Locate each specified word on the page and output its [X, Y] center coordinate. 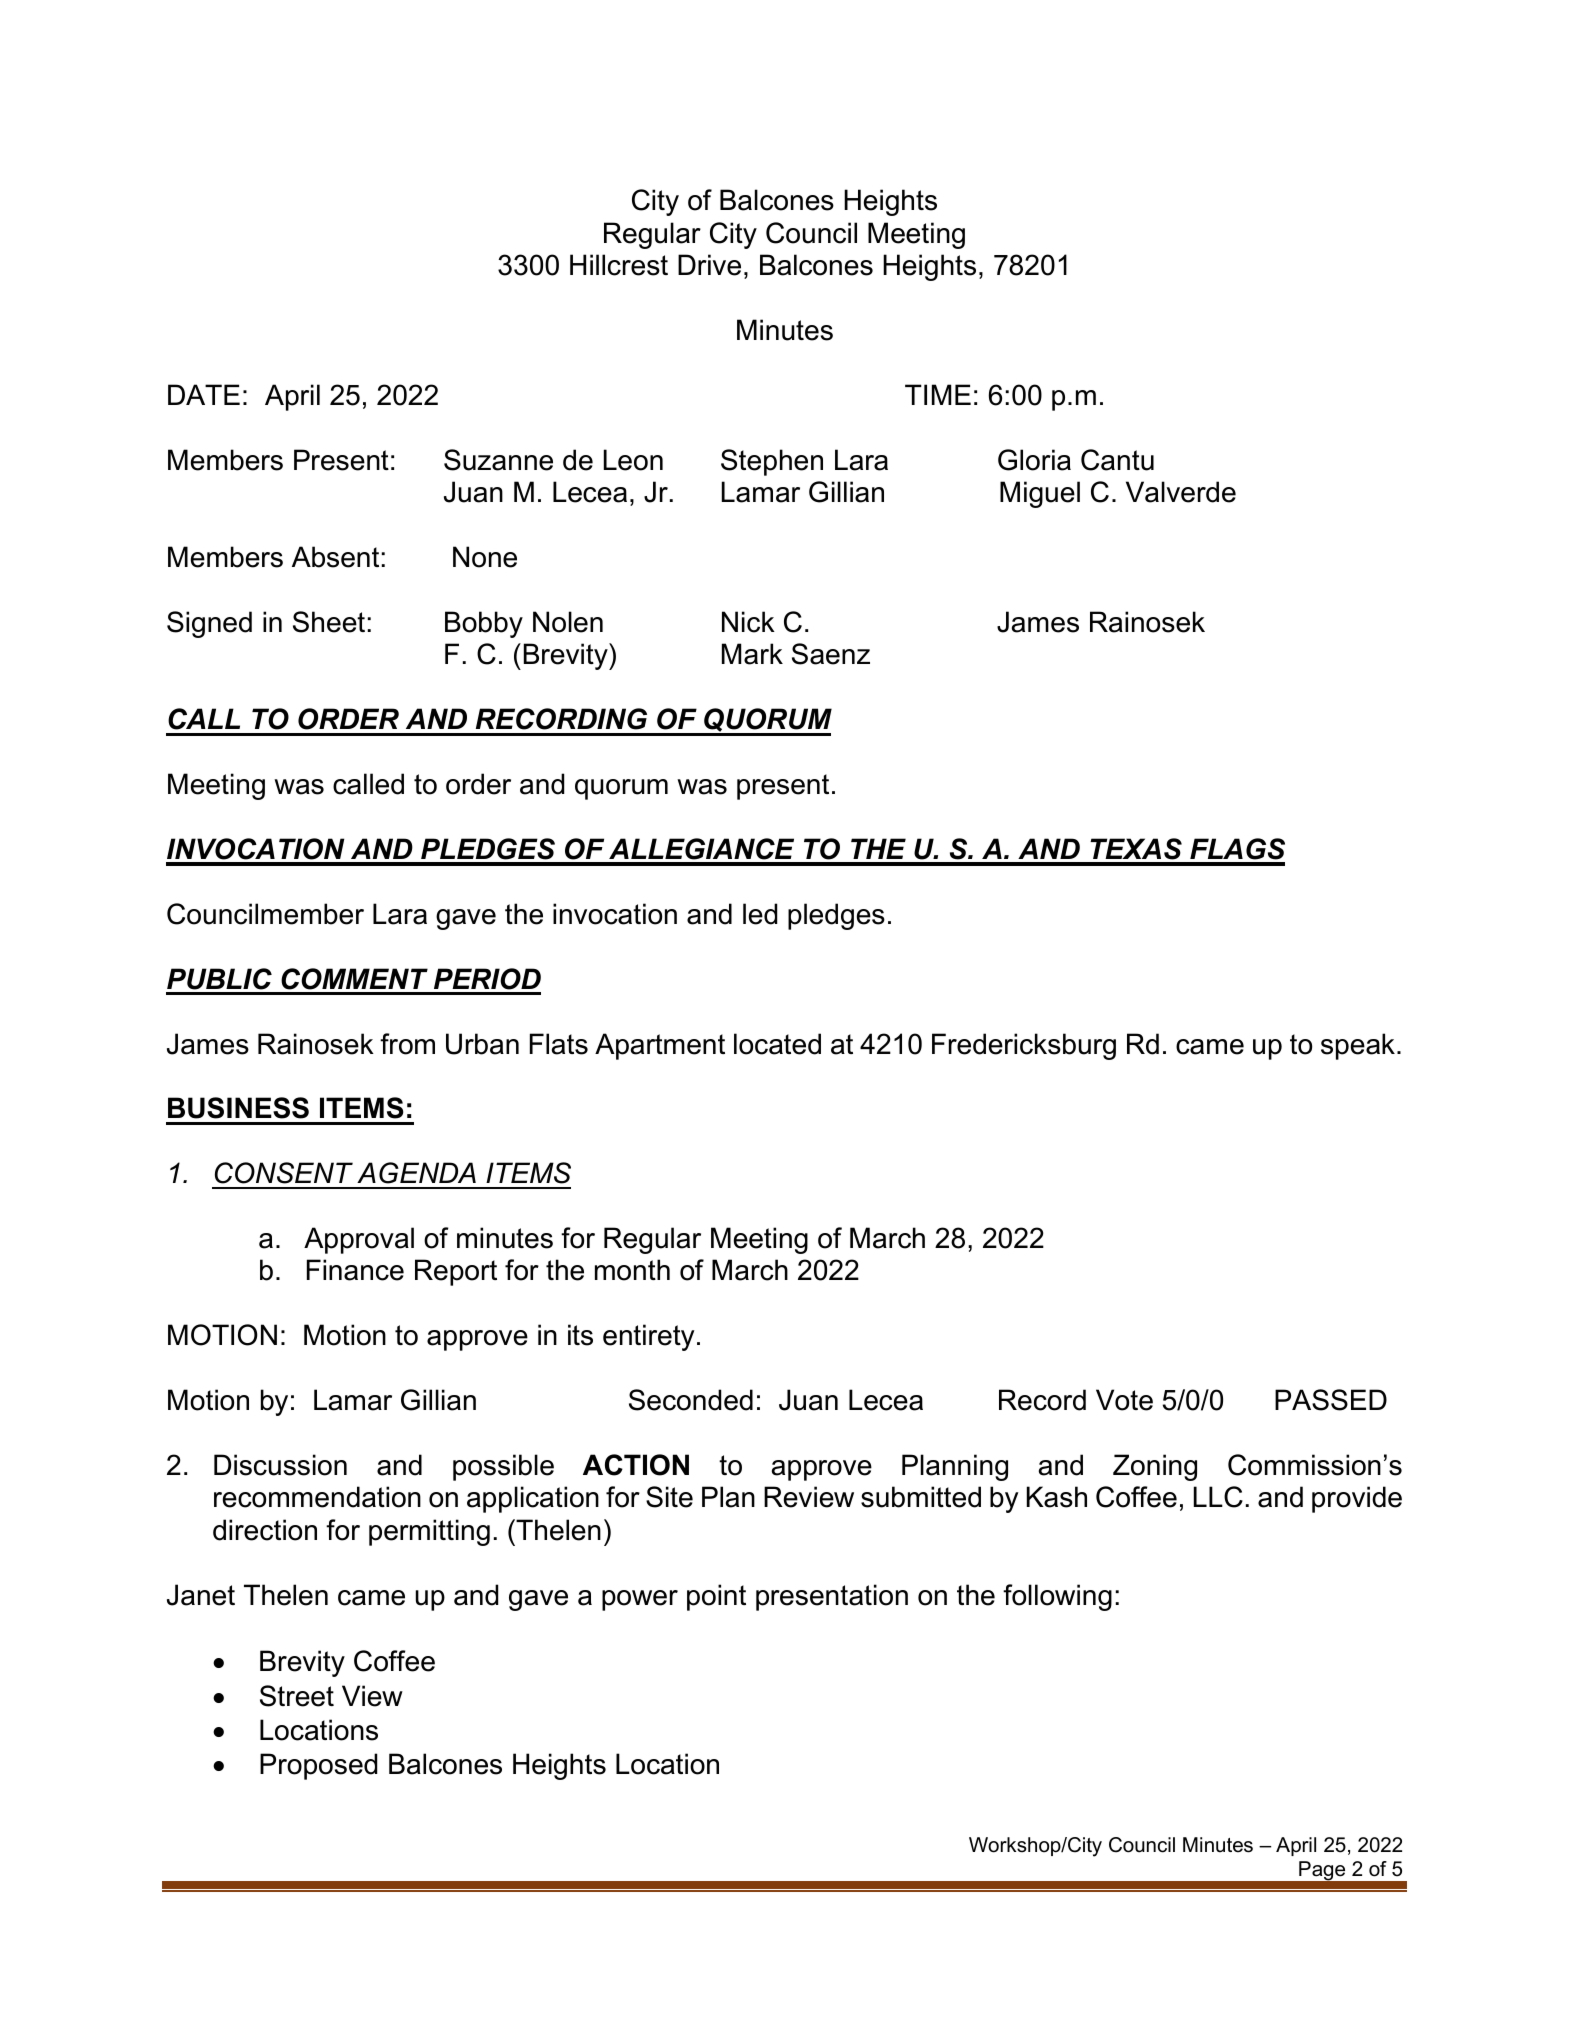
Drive [709, 265]
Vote [1124, 1400]
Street [297, 1696]
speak [1358, 1046]
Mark [752, 654]
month [632, 1270]
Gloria [1034, 460]
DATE [204, 394]
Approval [359, 1240]
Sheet [329, 622]
